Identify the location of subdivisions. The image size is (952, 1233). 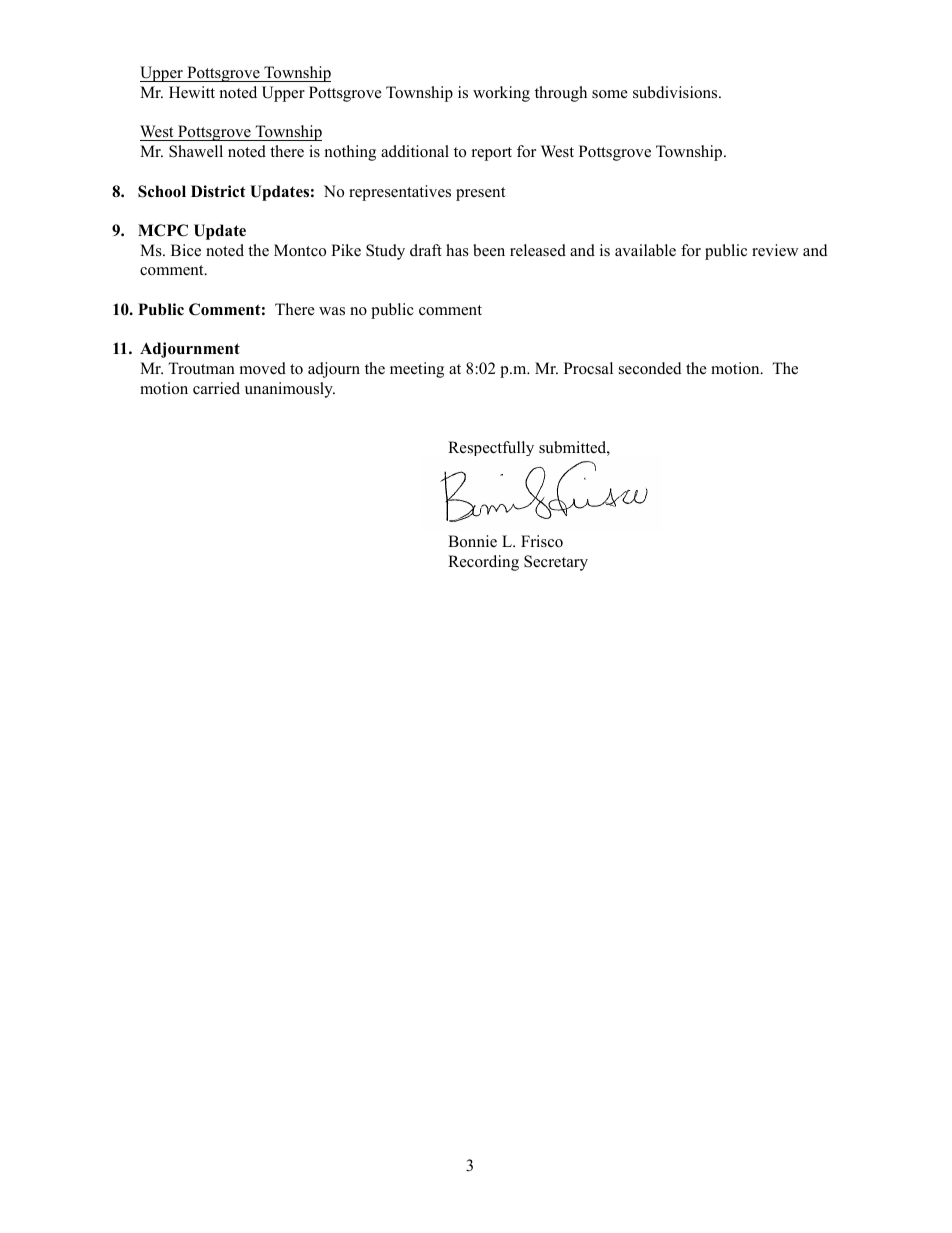
(676, 92).
